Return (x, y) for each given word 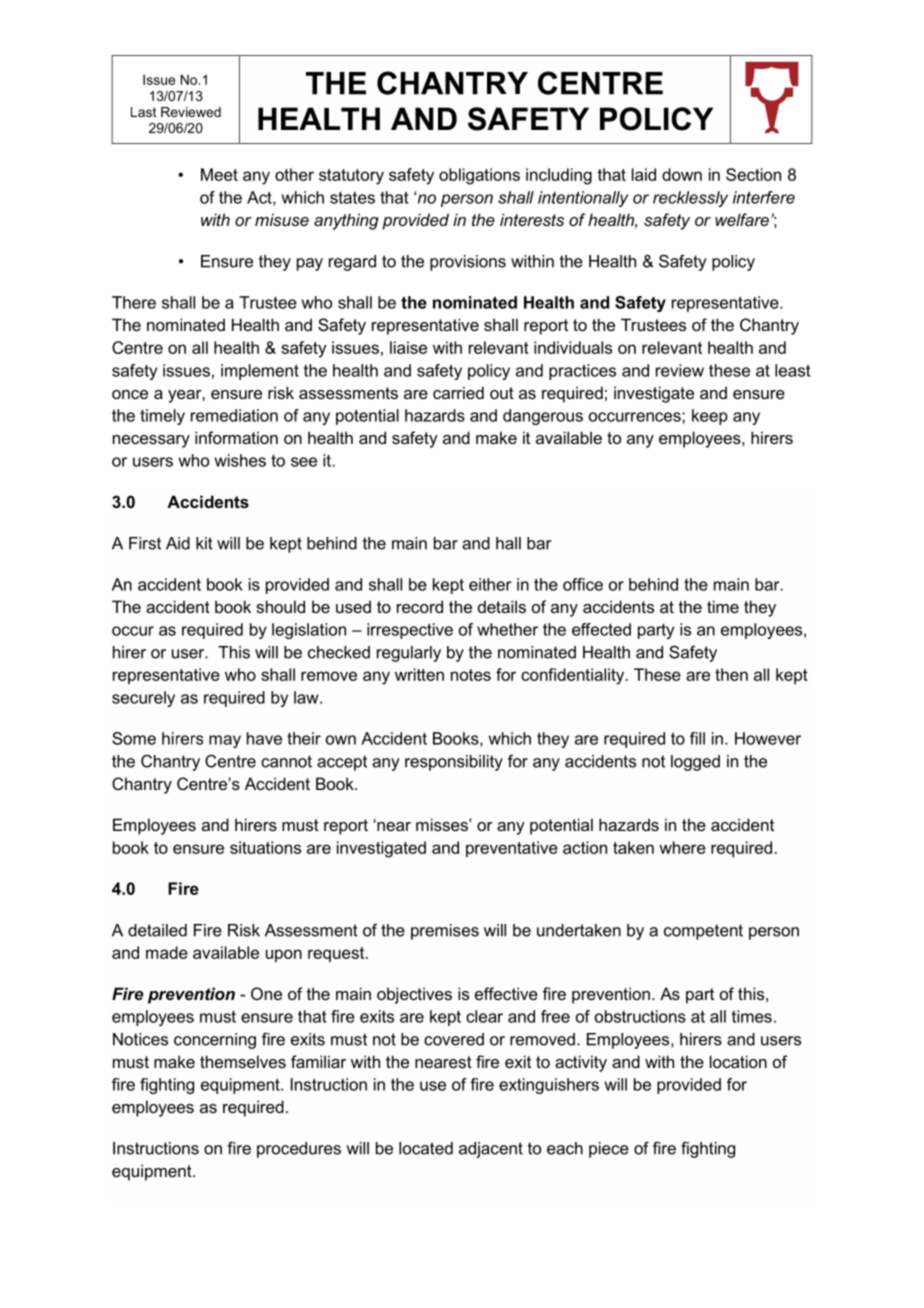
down (682, 174)
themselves (243, 1061)
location (738, 1061)
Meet (219, 174)
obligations (479, 176)
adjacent (491, 1150)
